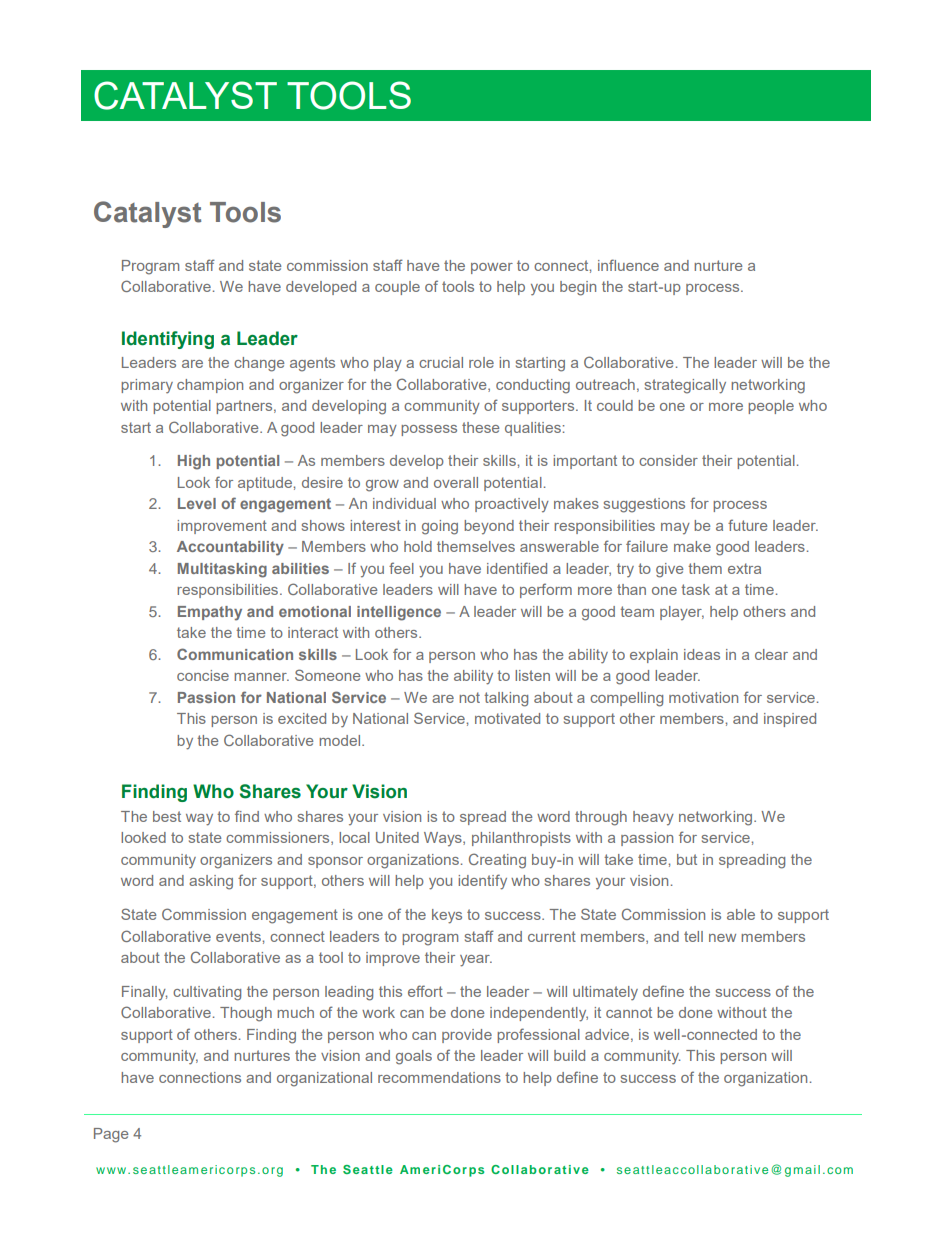 This page has height=1233, width=952. Describe the element at coordinates (239, 936) in the page. I see `events` at that location.
